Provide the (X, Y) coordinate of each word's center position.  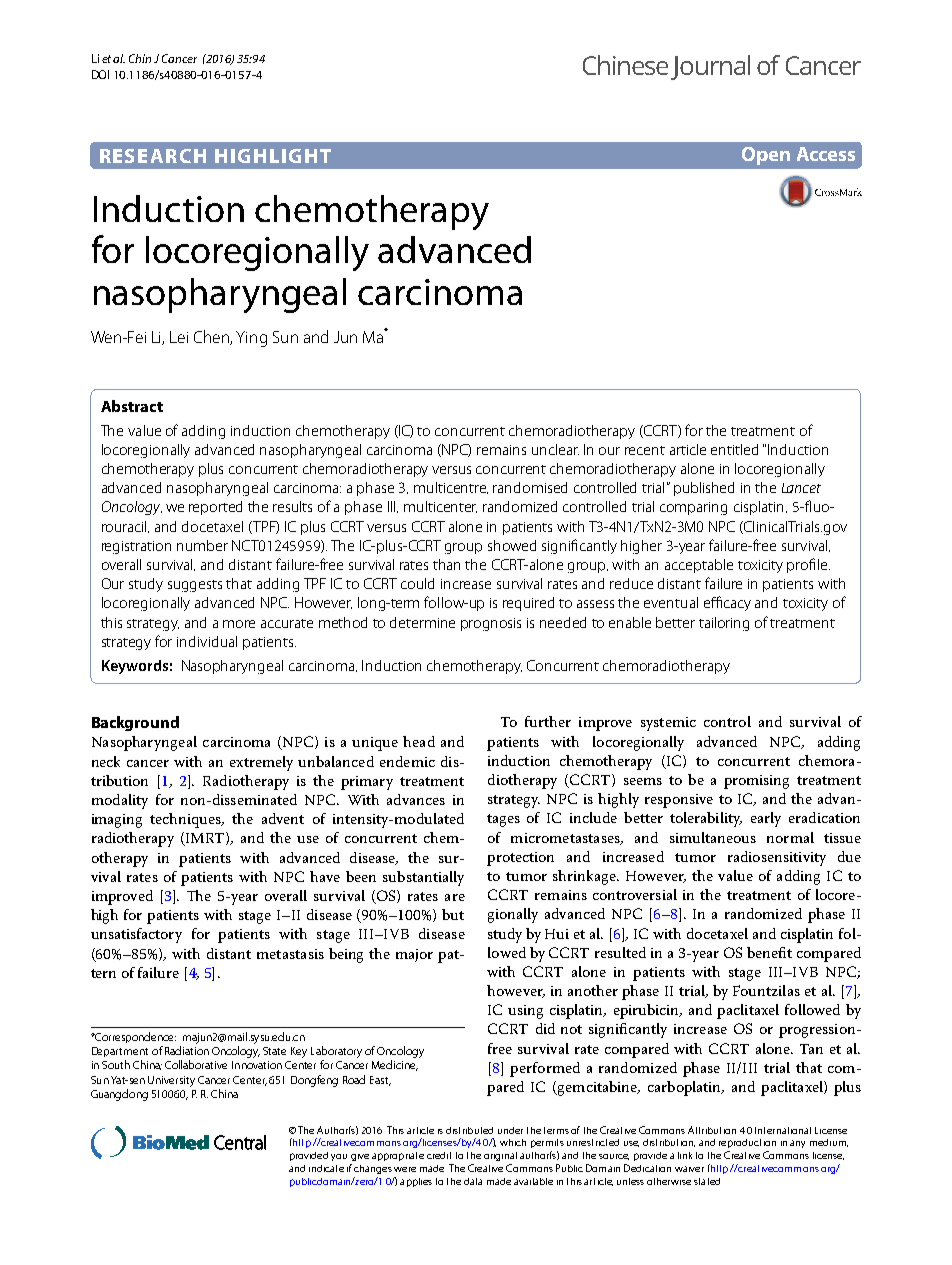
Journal (710, 67)
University (171, 1081)
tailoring (724, 624)
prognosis (491, 624)
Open (766, 156)
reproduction (747, 1143)
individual (207, 641)
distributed (469, 1130)
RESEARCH (153, 156)
